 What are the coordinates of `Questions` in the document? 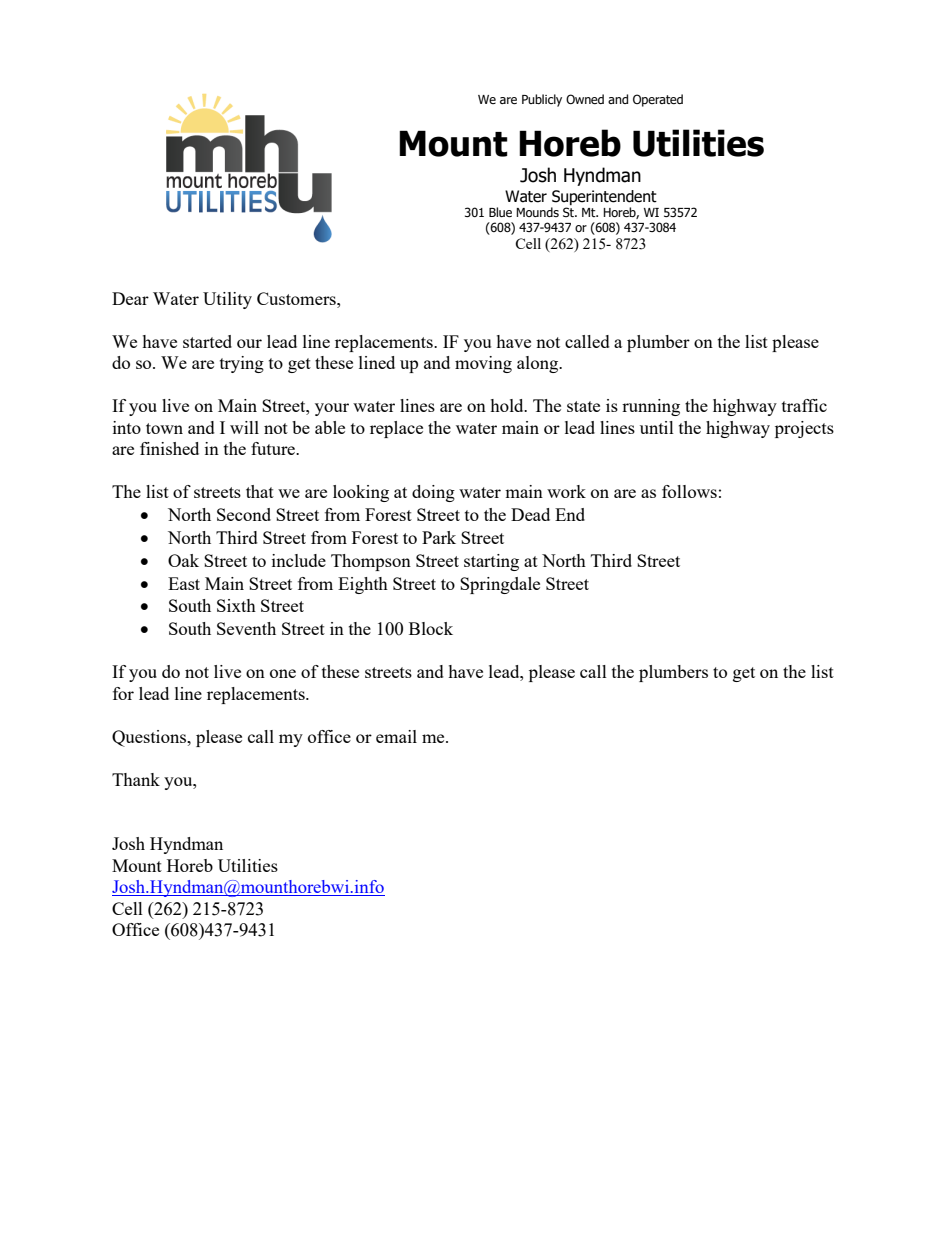 It's located at (150, 738).
